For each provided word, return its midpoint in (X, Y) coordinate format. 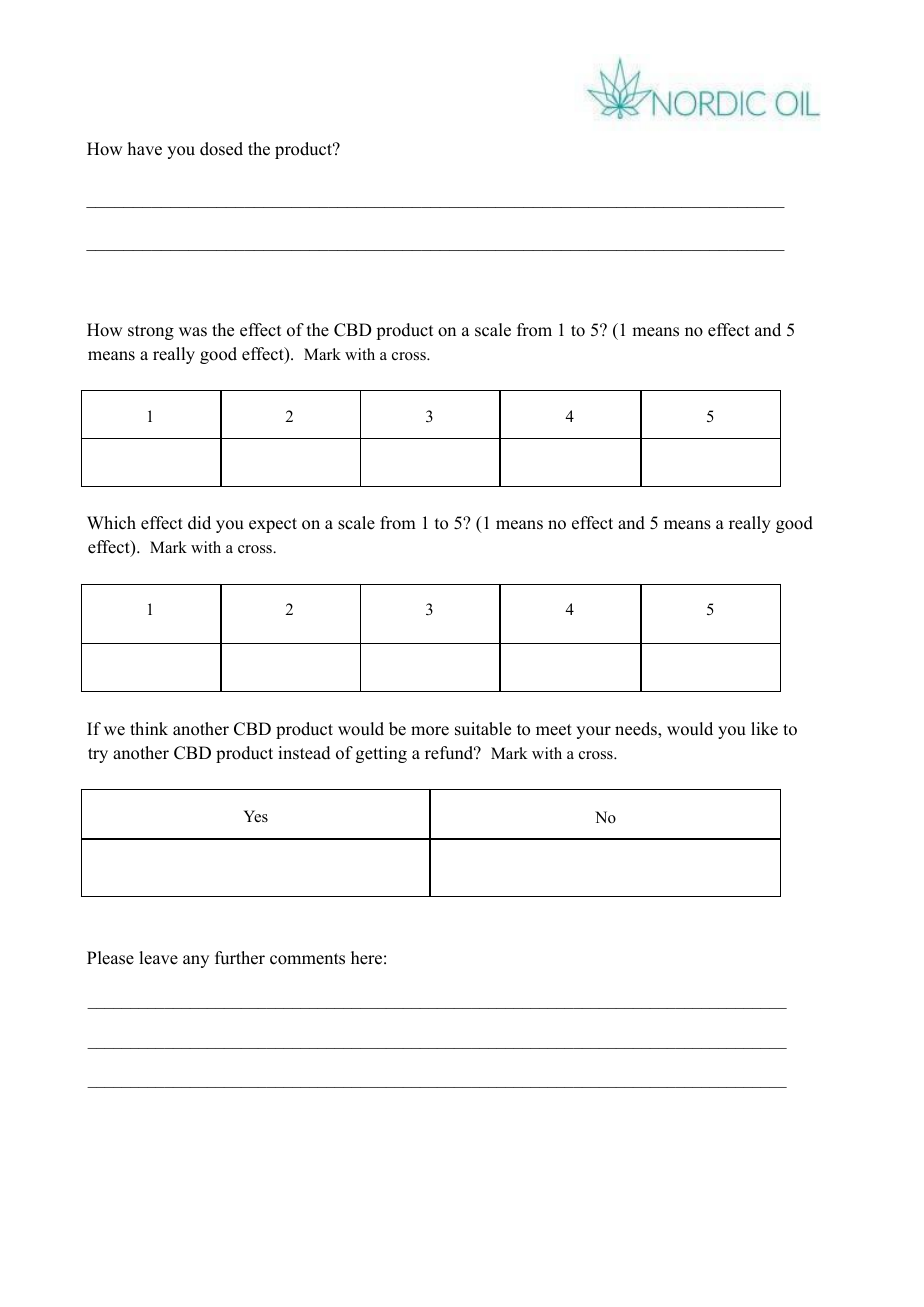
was (193, 332)
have (144, 149)
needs (637, 729)
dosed (221, 149)
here (366, 958)
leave (158, 958)
